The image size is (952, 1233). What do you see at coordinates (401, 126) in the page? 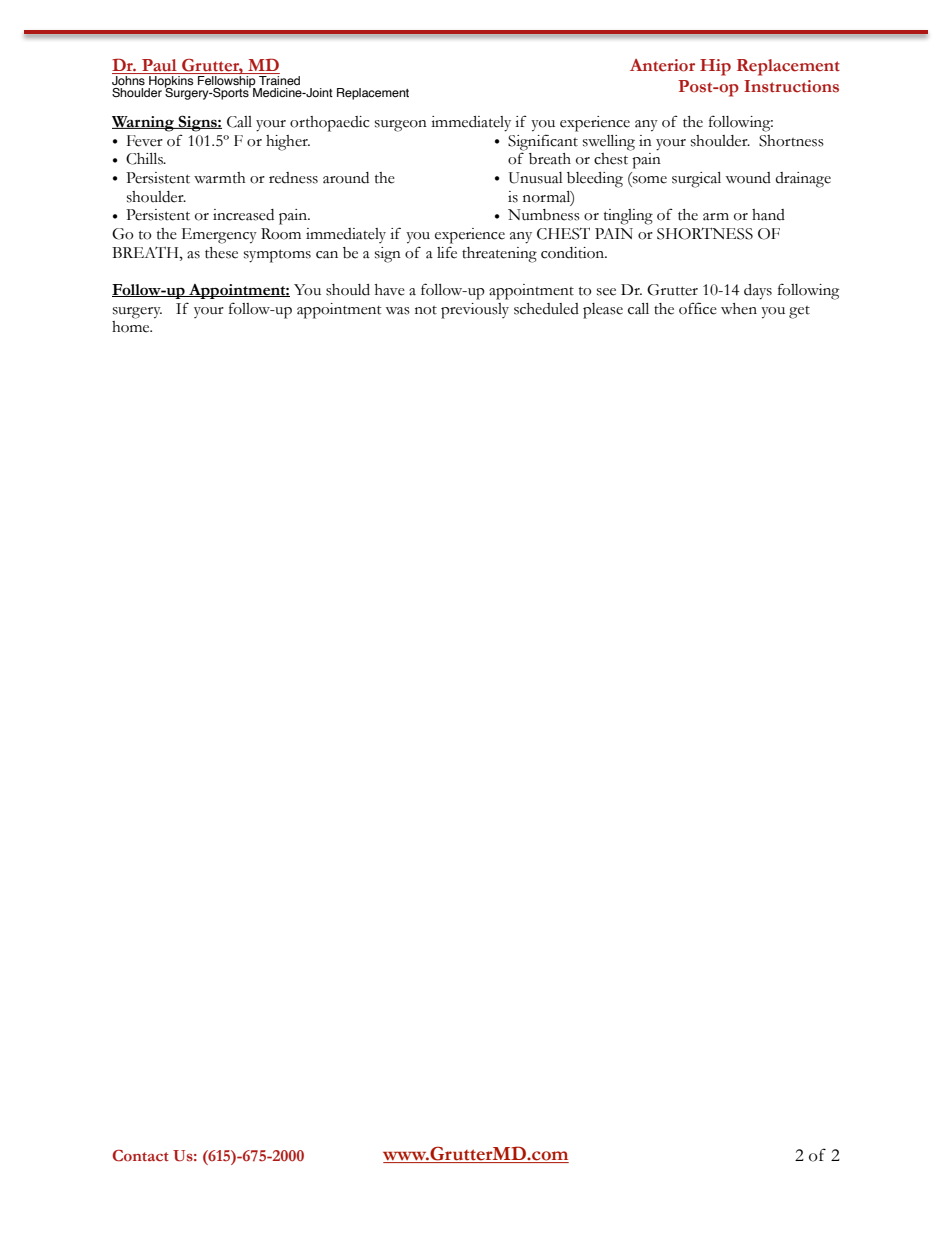
I see `surgeon` at bounding box center [401, 126].
